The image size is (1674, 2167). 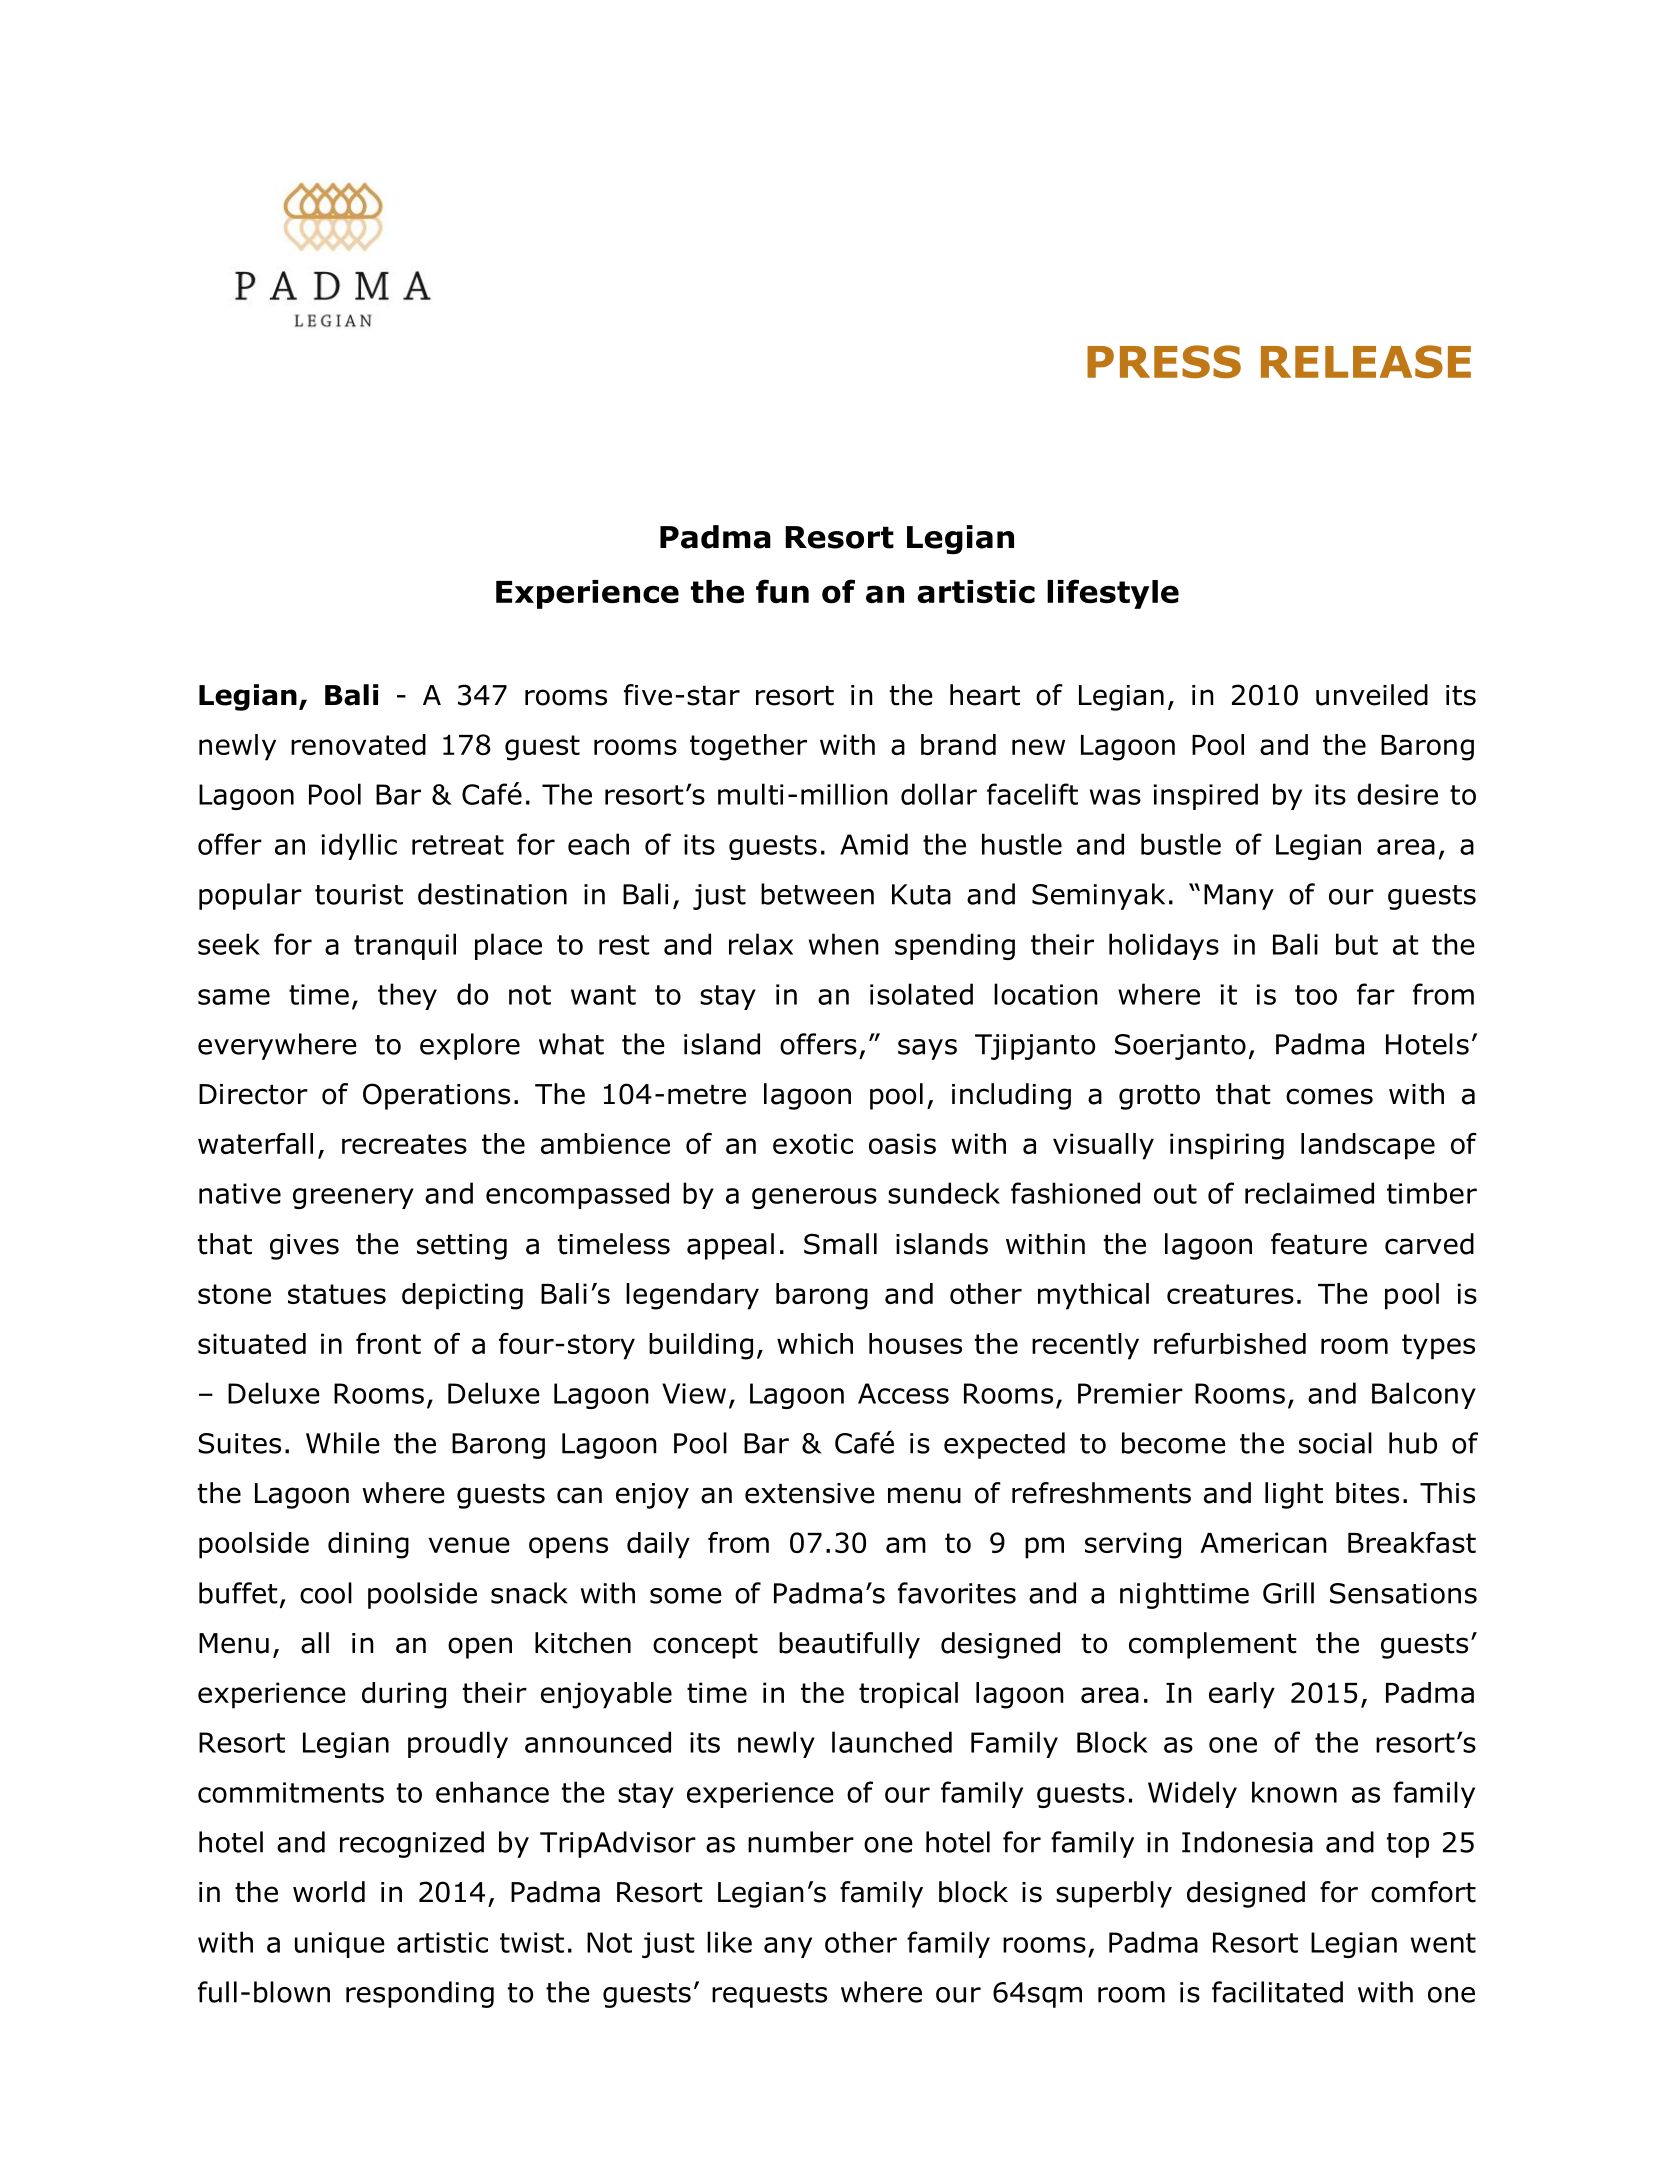 What do you see at coordinates (921, 994) in the screenshot?
I see `isolated` at bounding box center [921, 994].
